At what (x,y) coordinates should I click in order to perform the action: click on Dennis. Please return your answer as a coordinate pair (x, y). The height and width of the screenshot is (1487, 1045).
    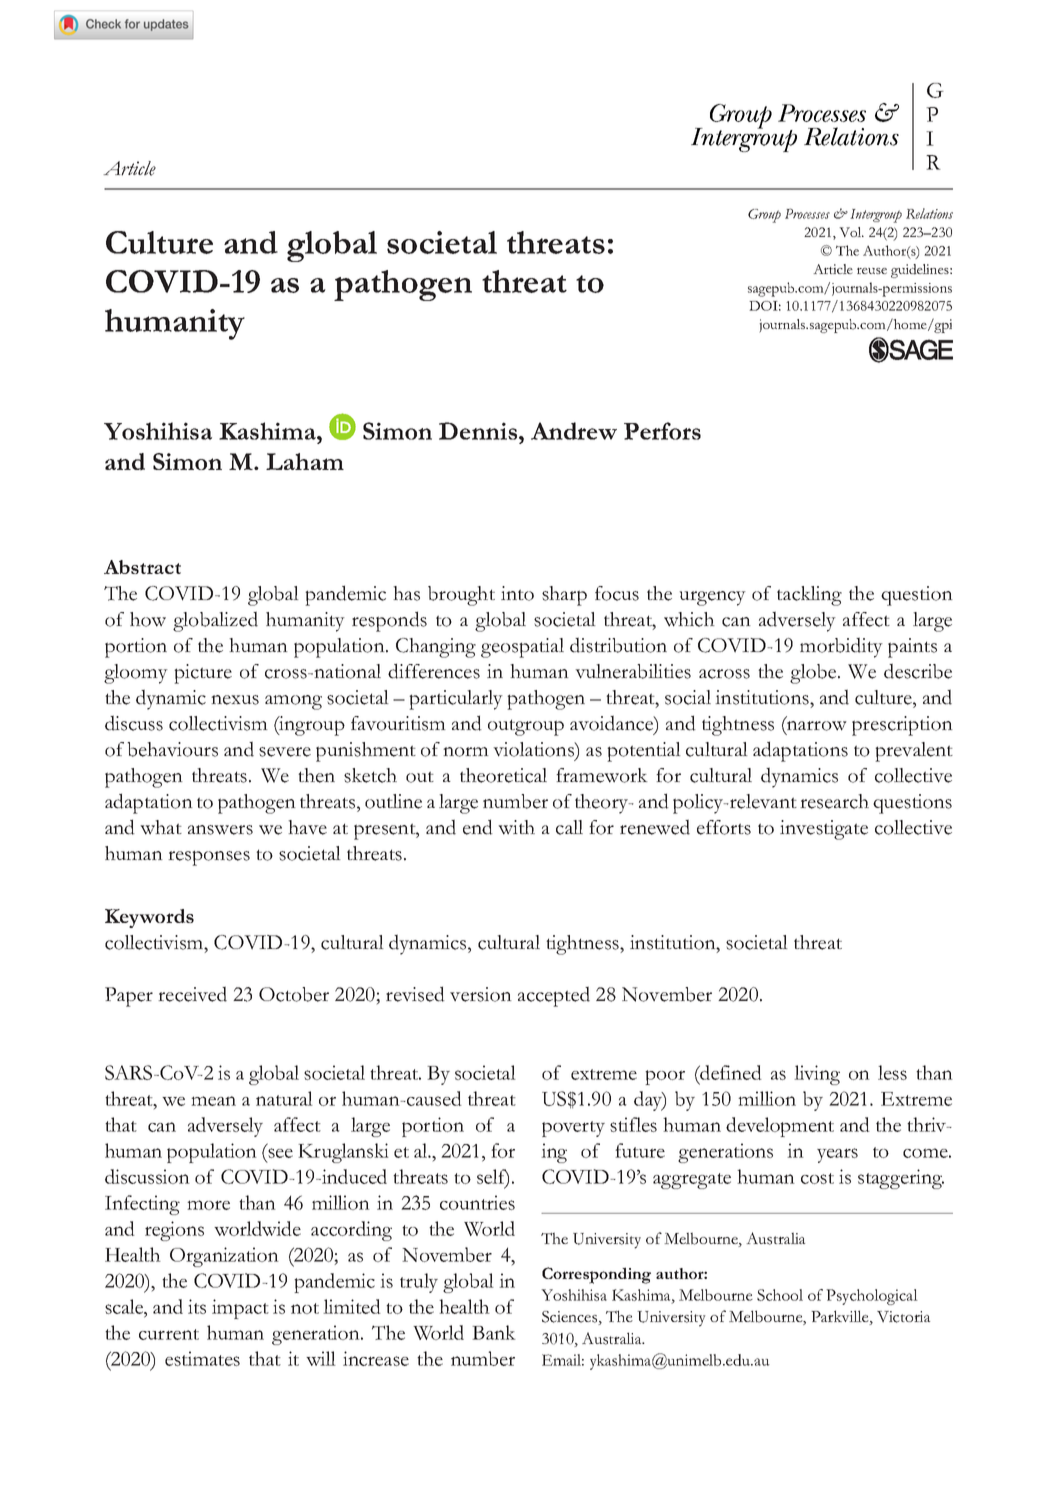
    Looking at the image, I should click on (479, 431).
